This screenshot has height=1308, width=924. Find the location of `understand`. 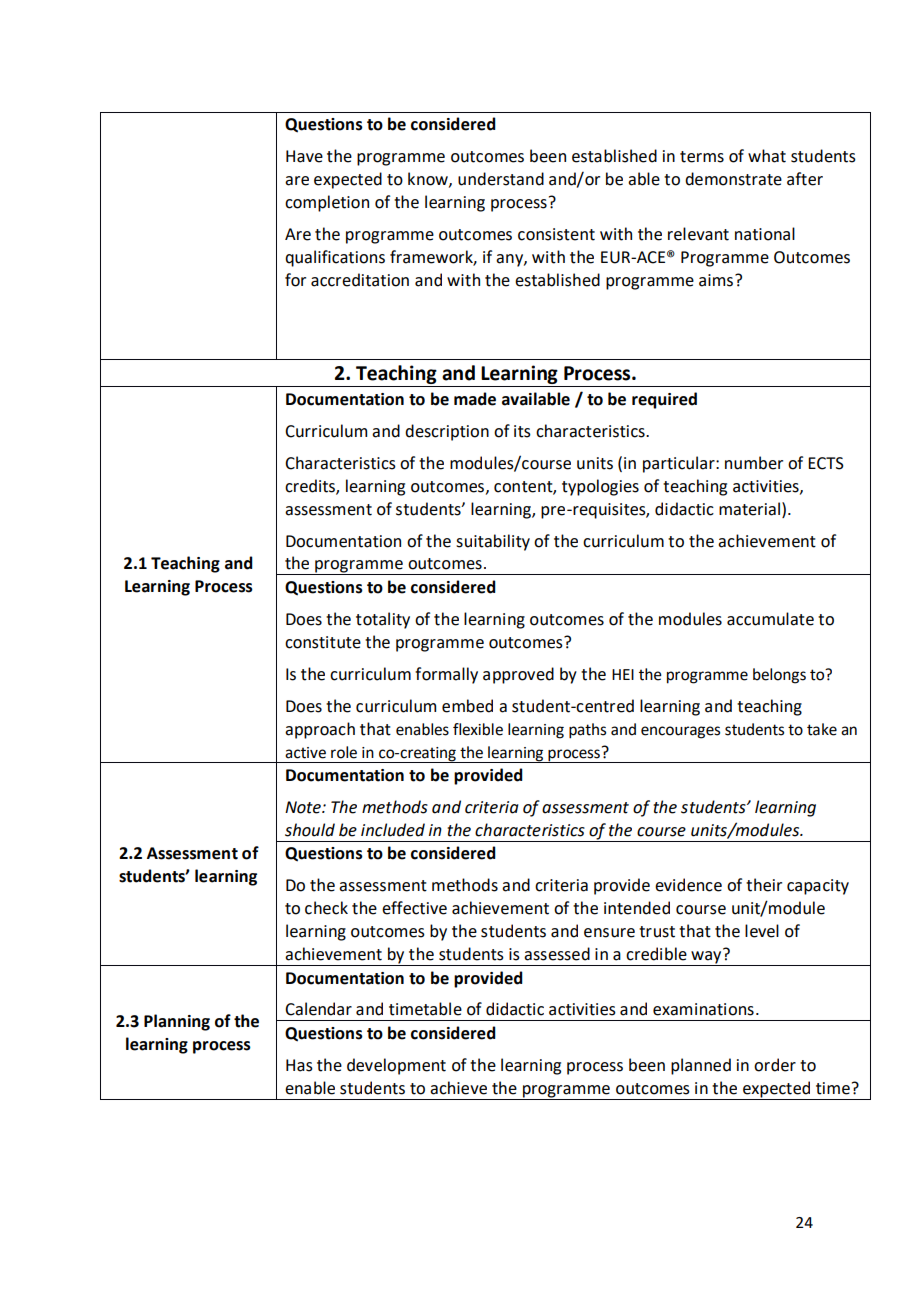

understand is located at coordinates (501, 179).
